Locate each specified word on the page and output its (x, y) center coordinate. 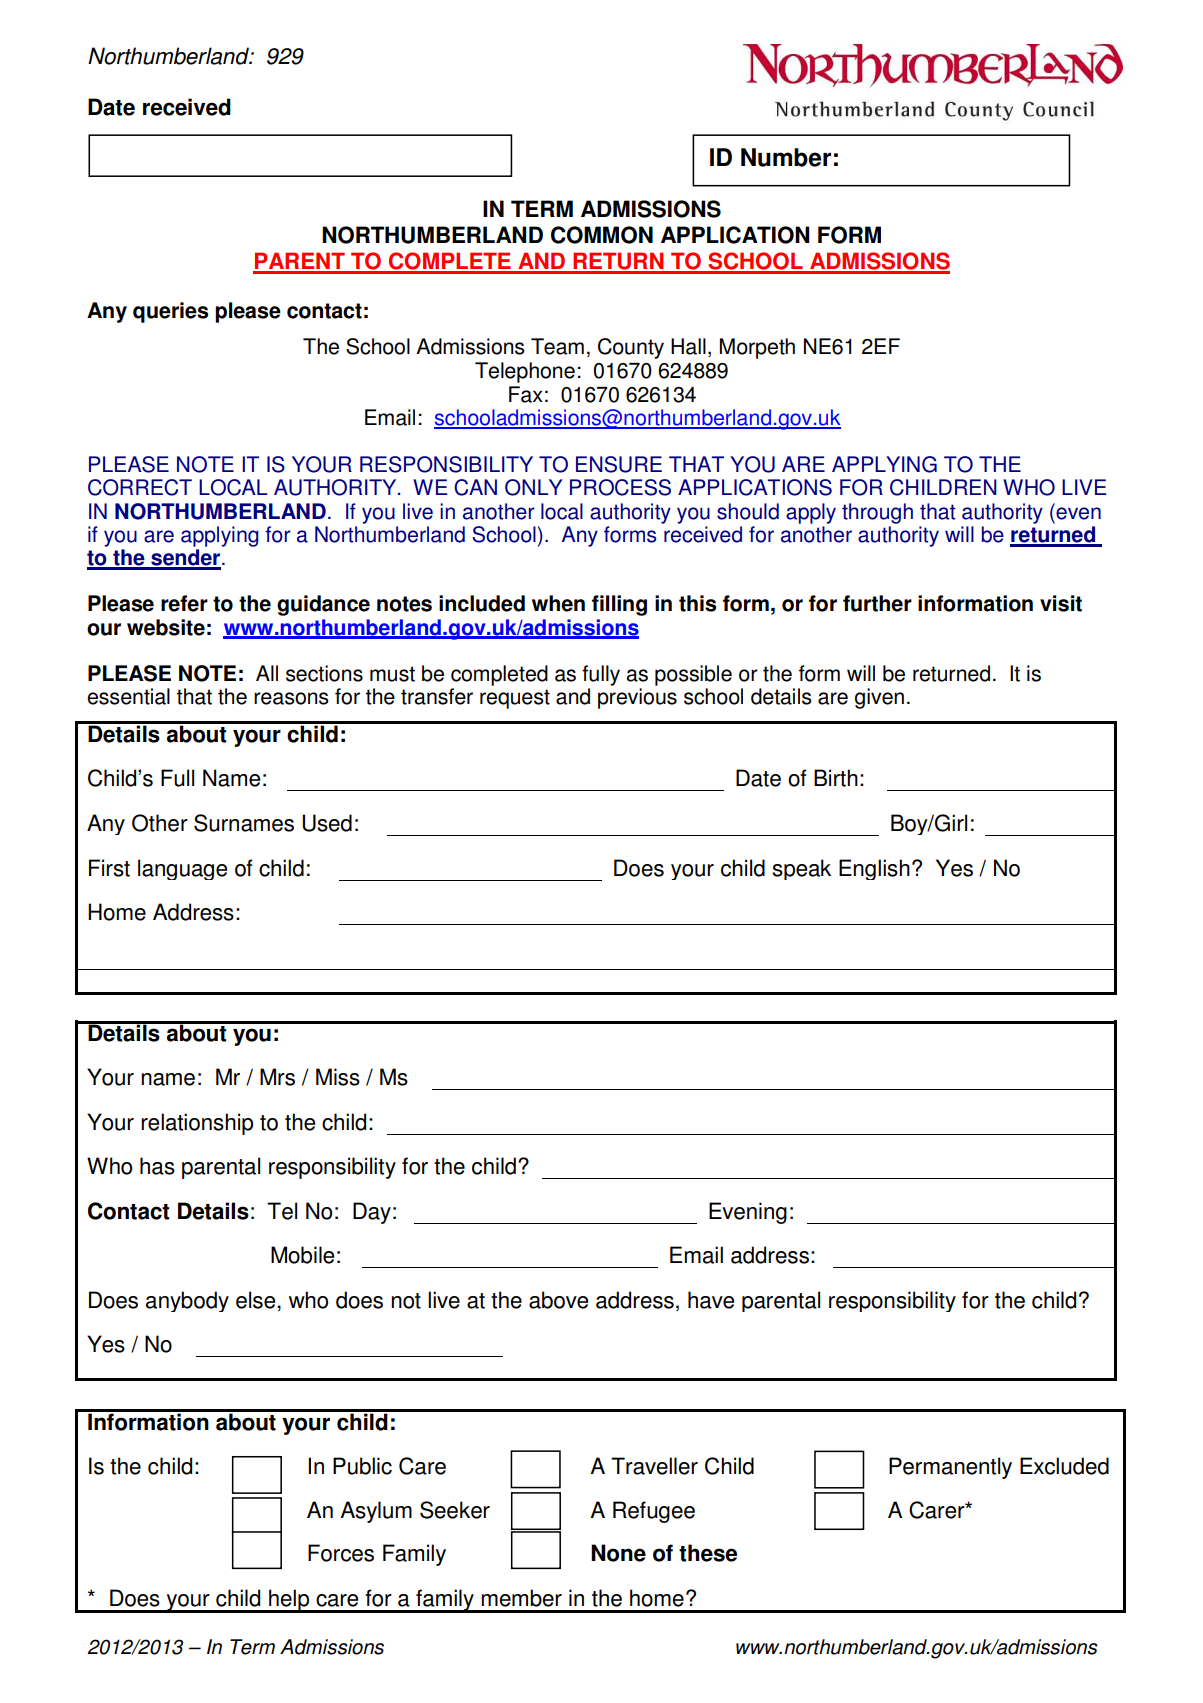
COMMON (602, 235)
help (289, 1601)
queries (170, 312)
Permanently (950, 1468)
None (618, 1553)
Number (786, 157)
